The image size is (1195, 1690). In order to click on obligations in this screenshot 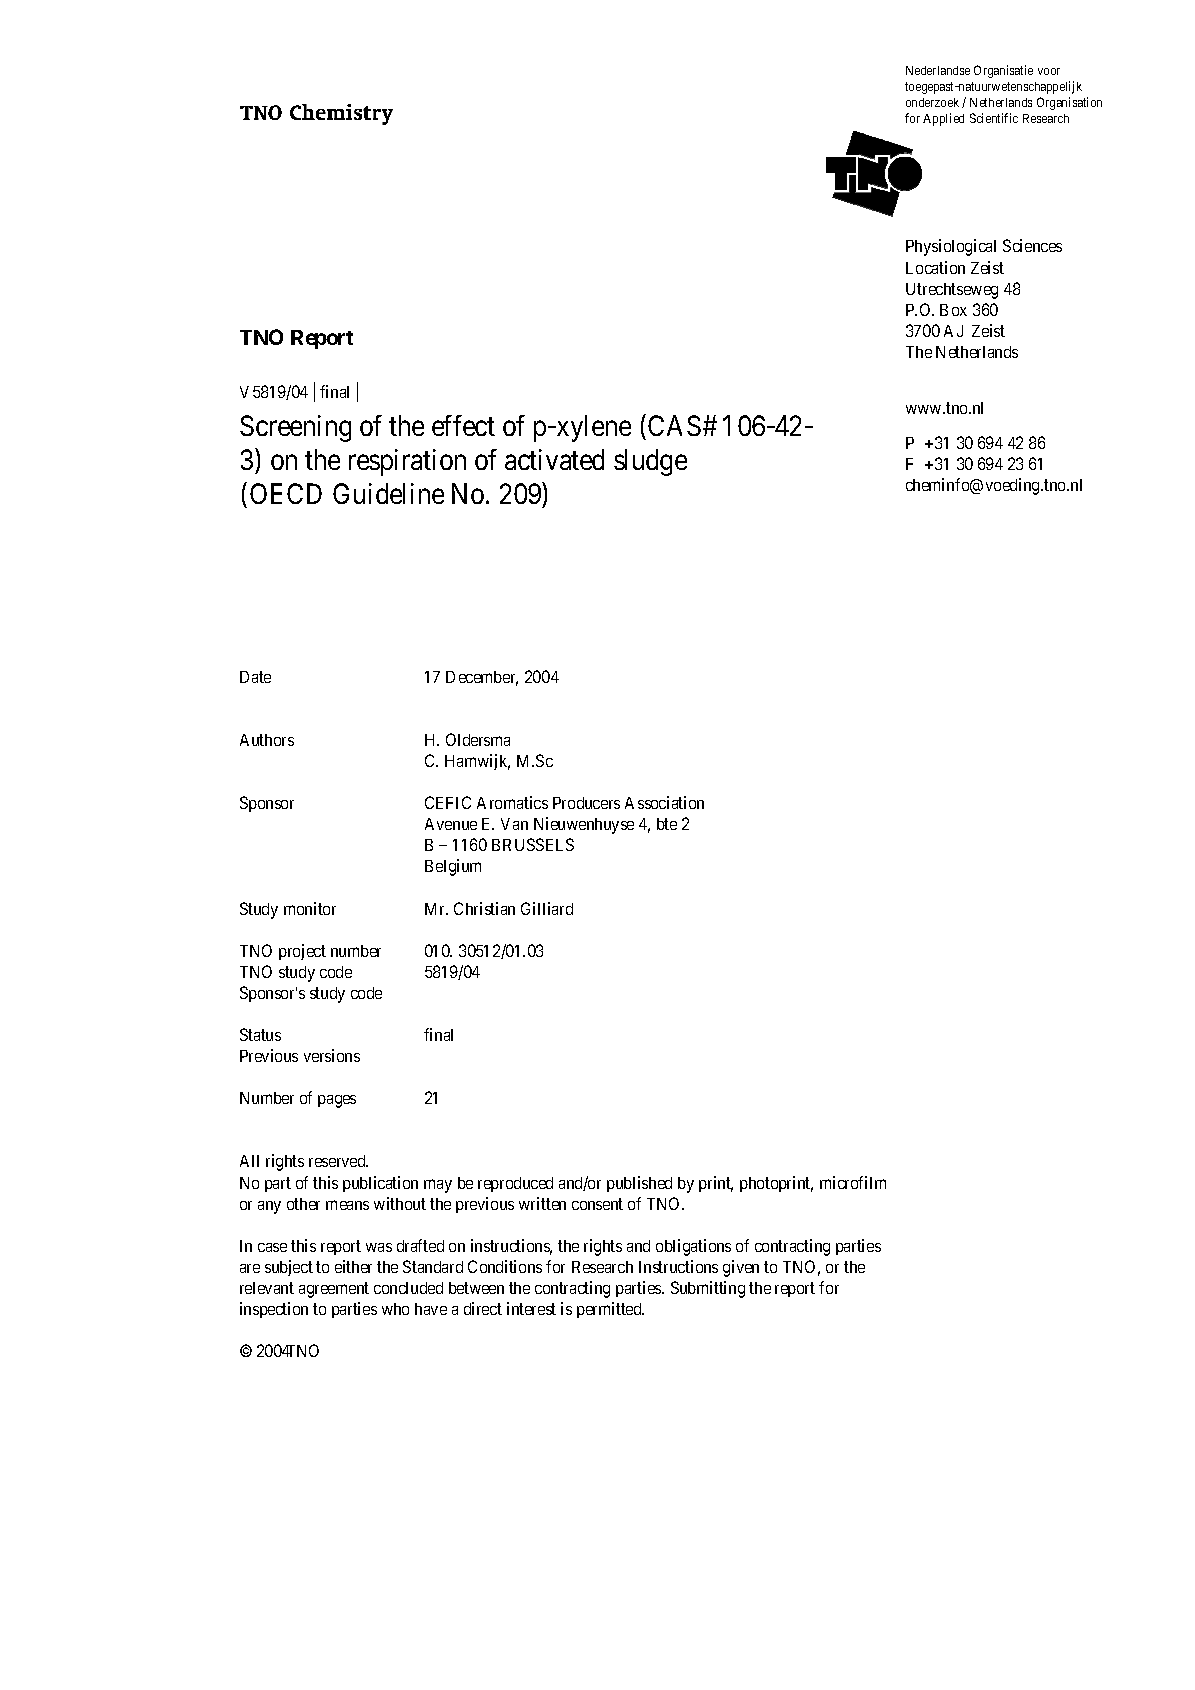, I will do `click(693, 1247)`.
